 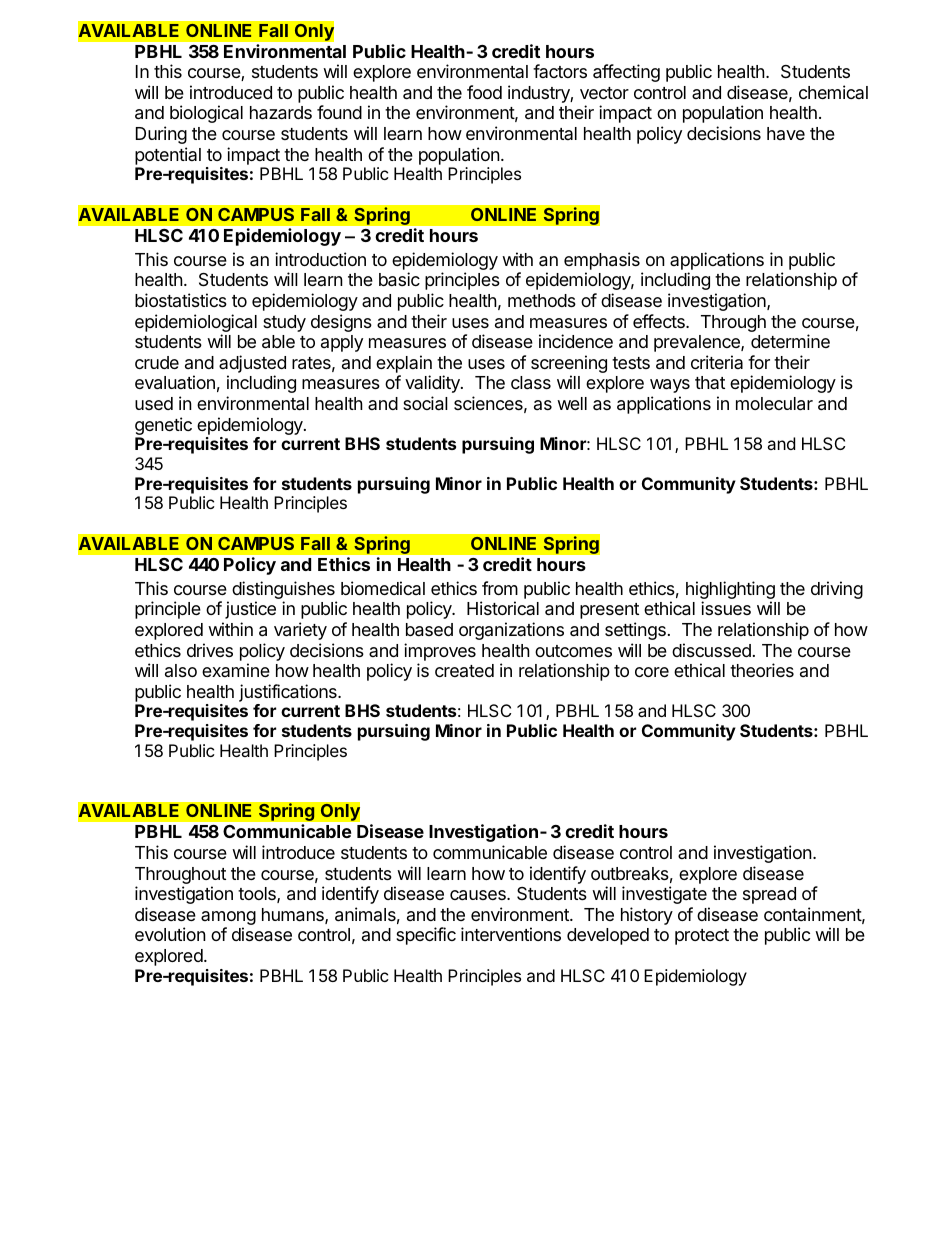 I want to click on have, so click(x=786, y=133).
